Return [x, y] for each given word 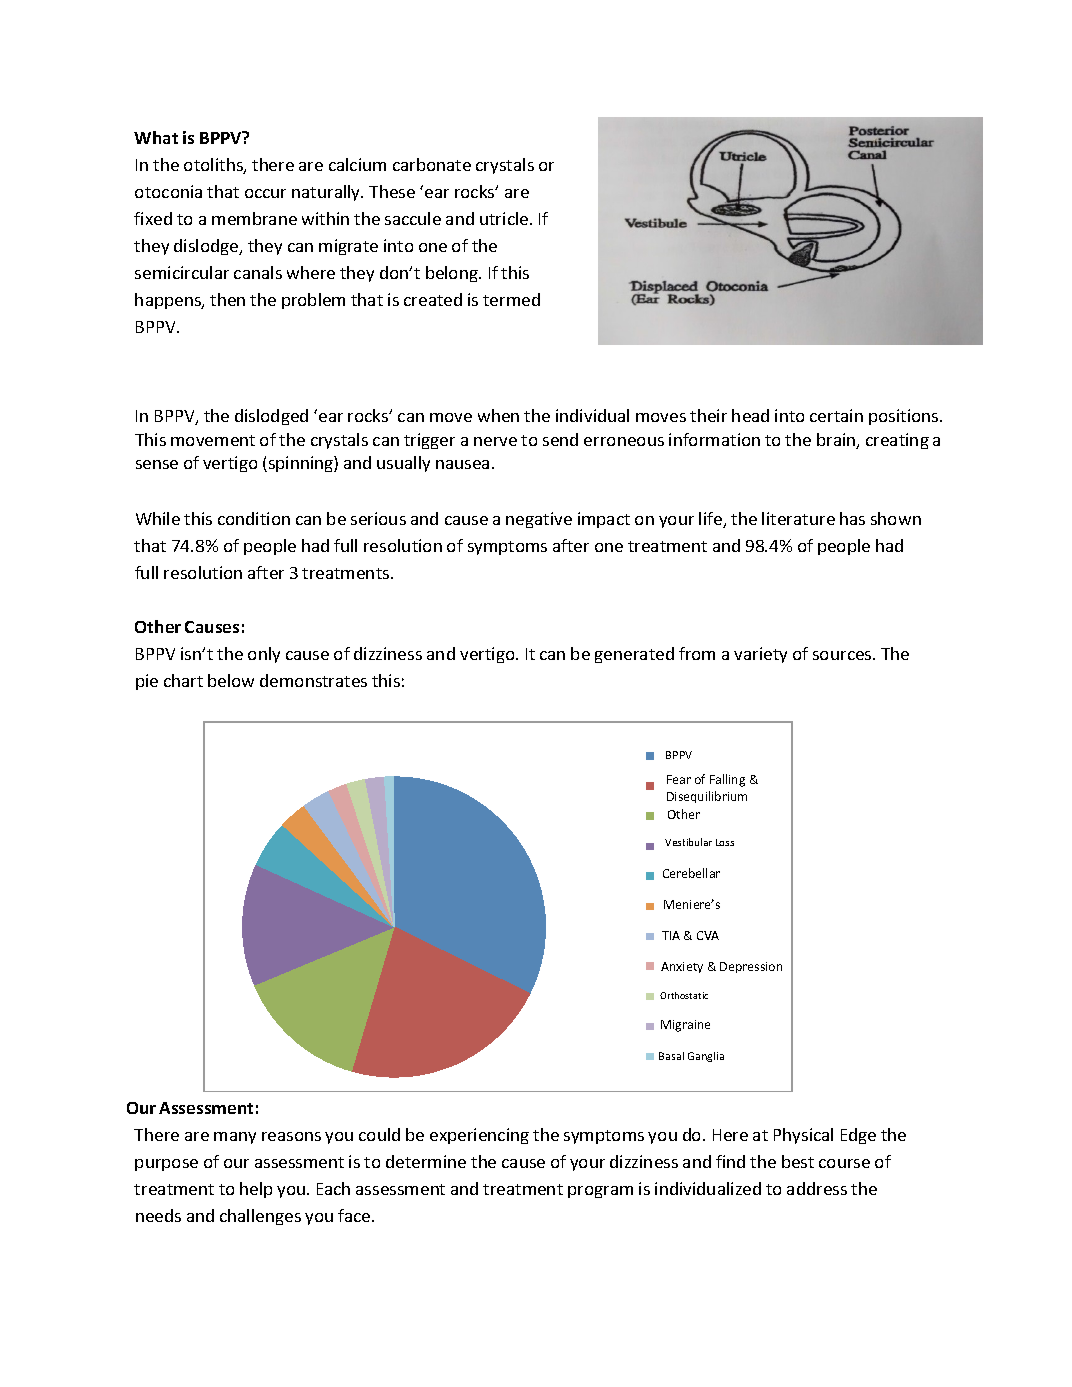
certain [836, 415]
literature [798, 518]
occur [265, 193]
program [600, 1192]
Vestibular [688, 842]
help [256, 1190]
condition [254, 518]
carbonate [432, 164]
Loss [725, 842]
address [817, 1188]
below [231, 680]
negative [539, 520]
